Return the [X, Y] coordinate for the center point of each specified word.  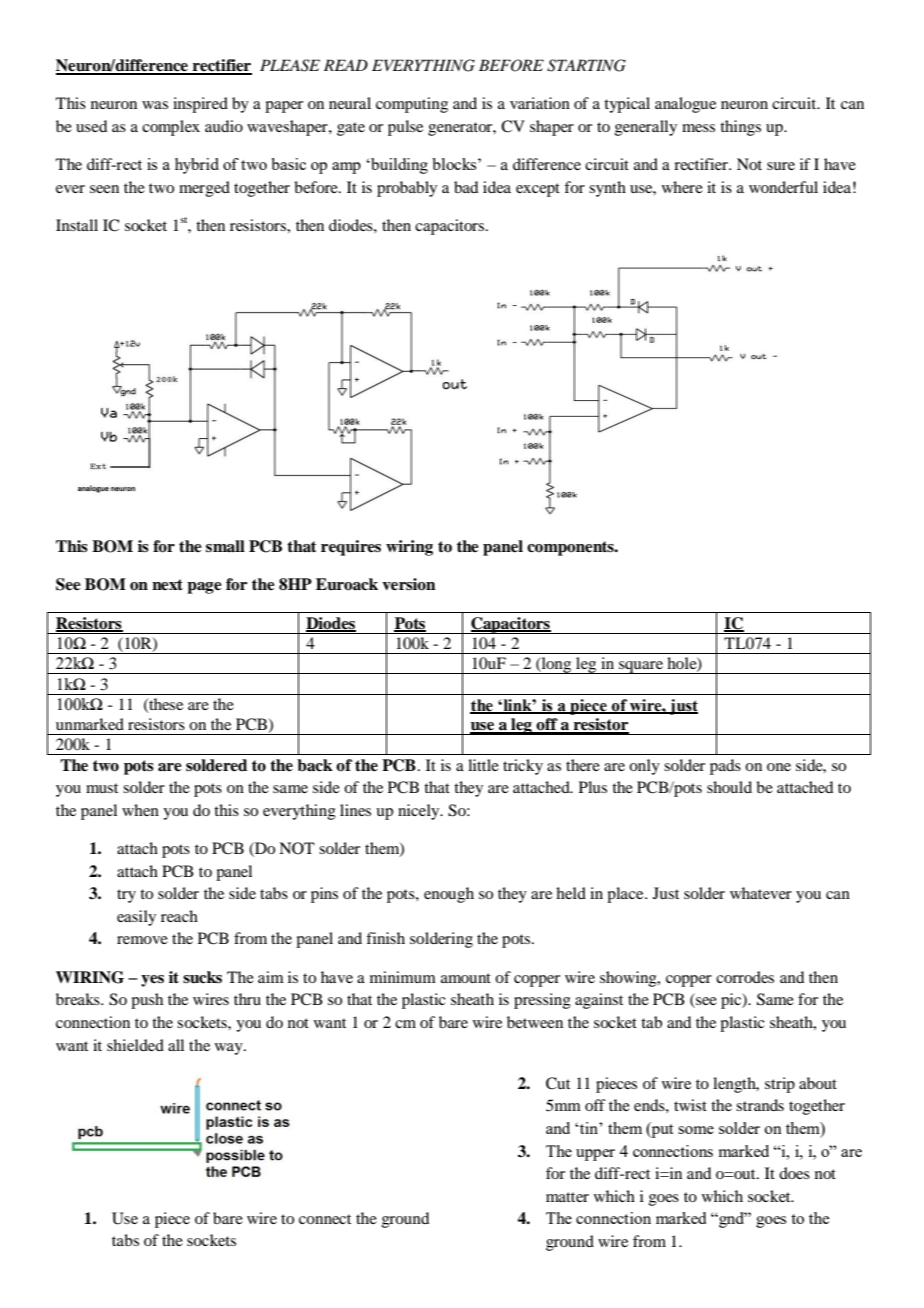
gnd [732, 1220]
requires [351, 548]
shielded [135, 1045]
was [155, 105]
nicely [420, 812]
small [225, 546]
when [140, 810]
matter [567, 1197]
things [740, 128]
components [571, 548]
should [729, 787]
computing [412, 105]
